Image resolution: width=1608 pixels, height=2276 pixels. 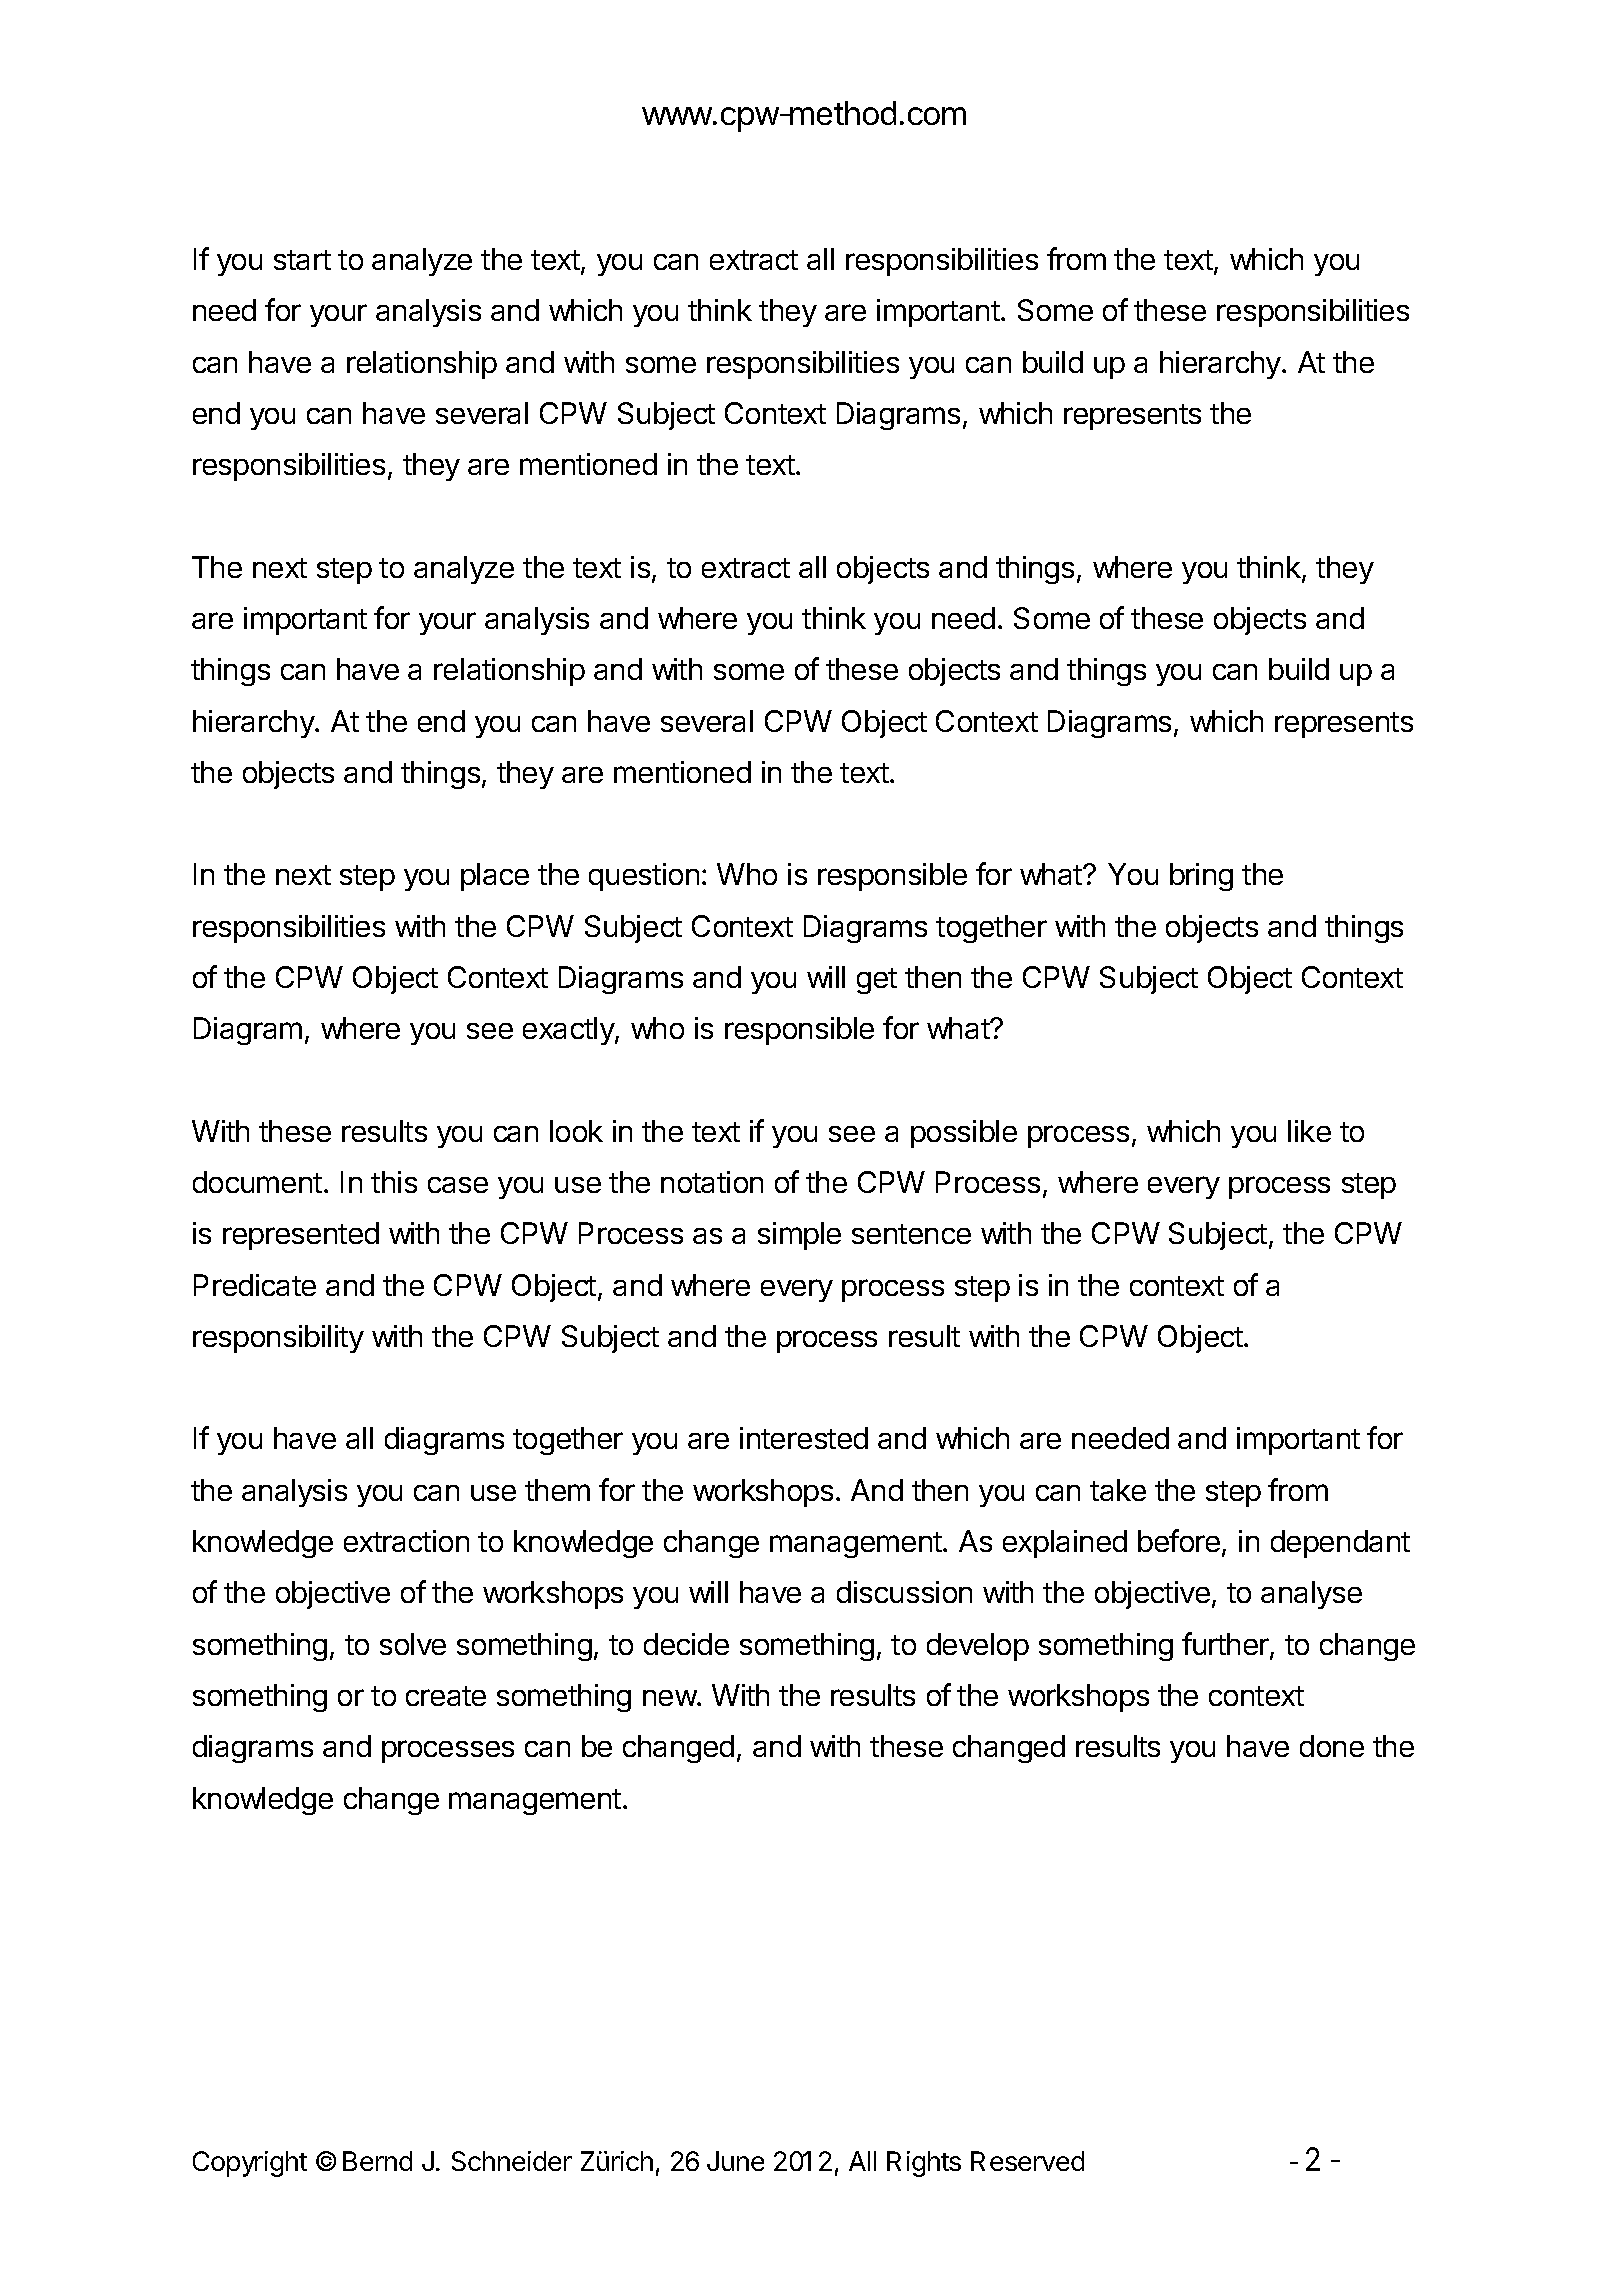 What do you see at coordinates (964, 1134) in the image?
I see `possible` at bounding box center [964, 1134].
